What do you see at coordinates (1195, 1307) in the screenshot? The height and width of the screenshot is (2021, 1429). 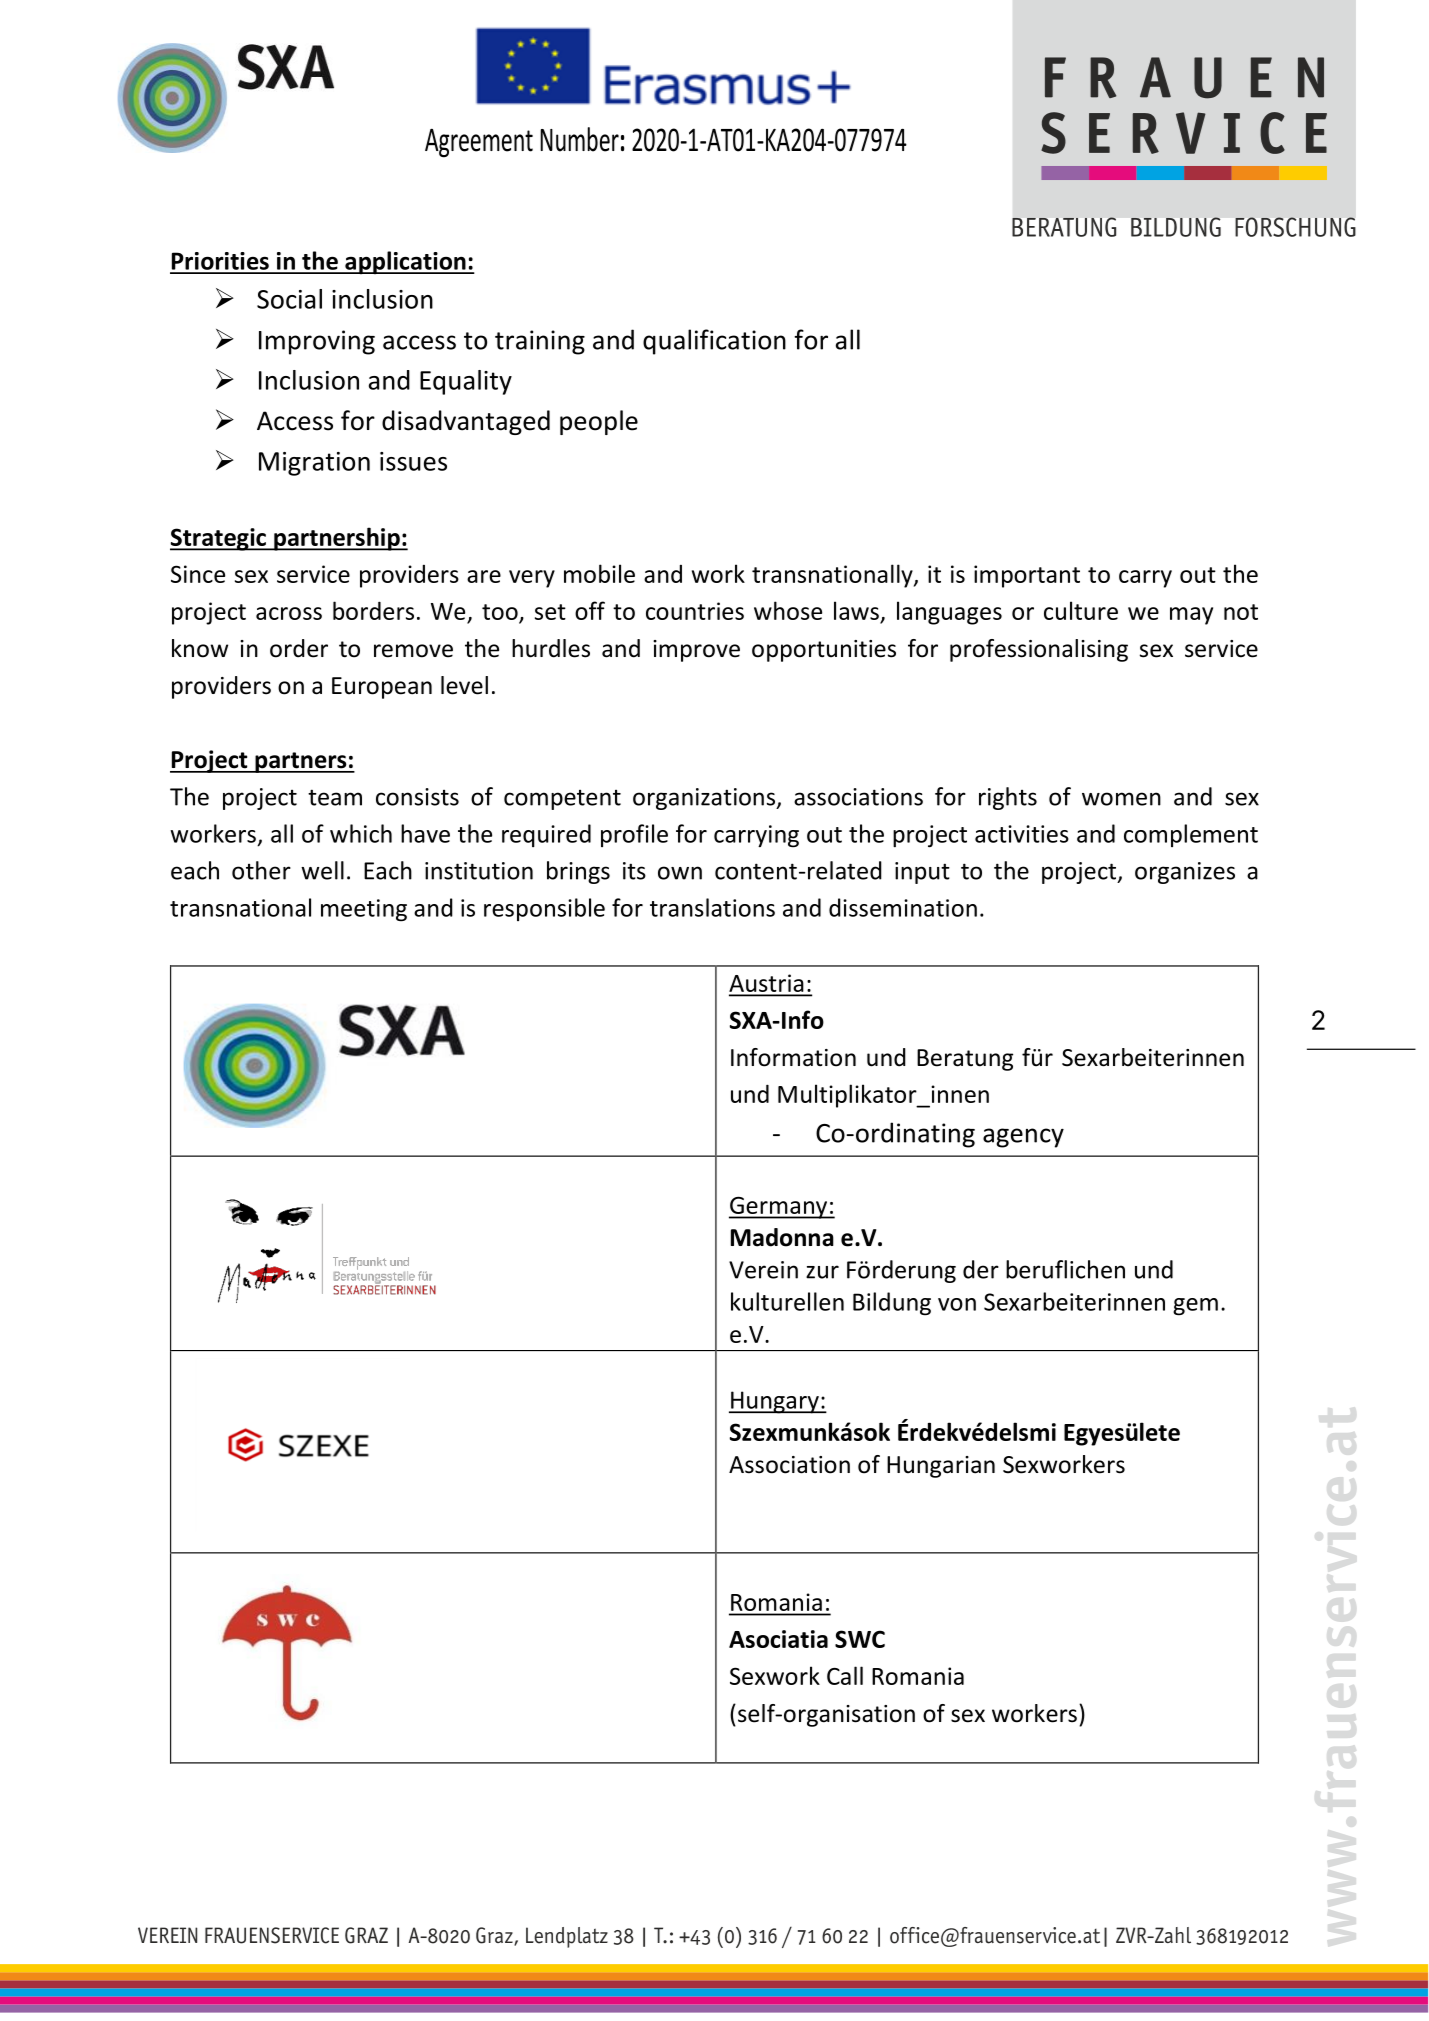 I see `gem` at bounding box center [1195, 1307].
